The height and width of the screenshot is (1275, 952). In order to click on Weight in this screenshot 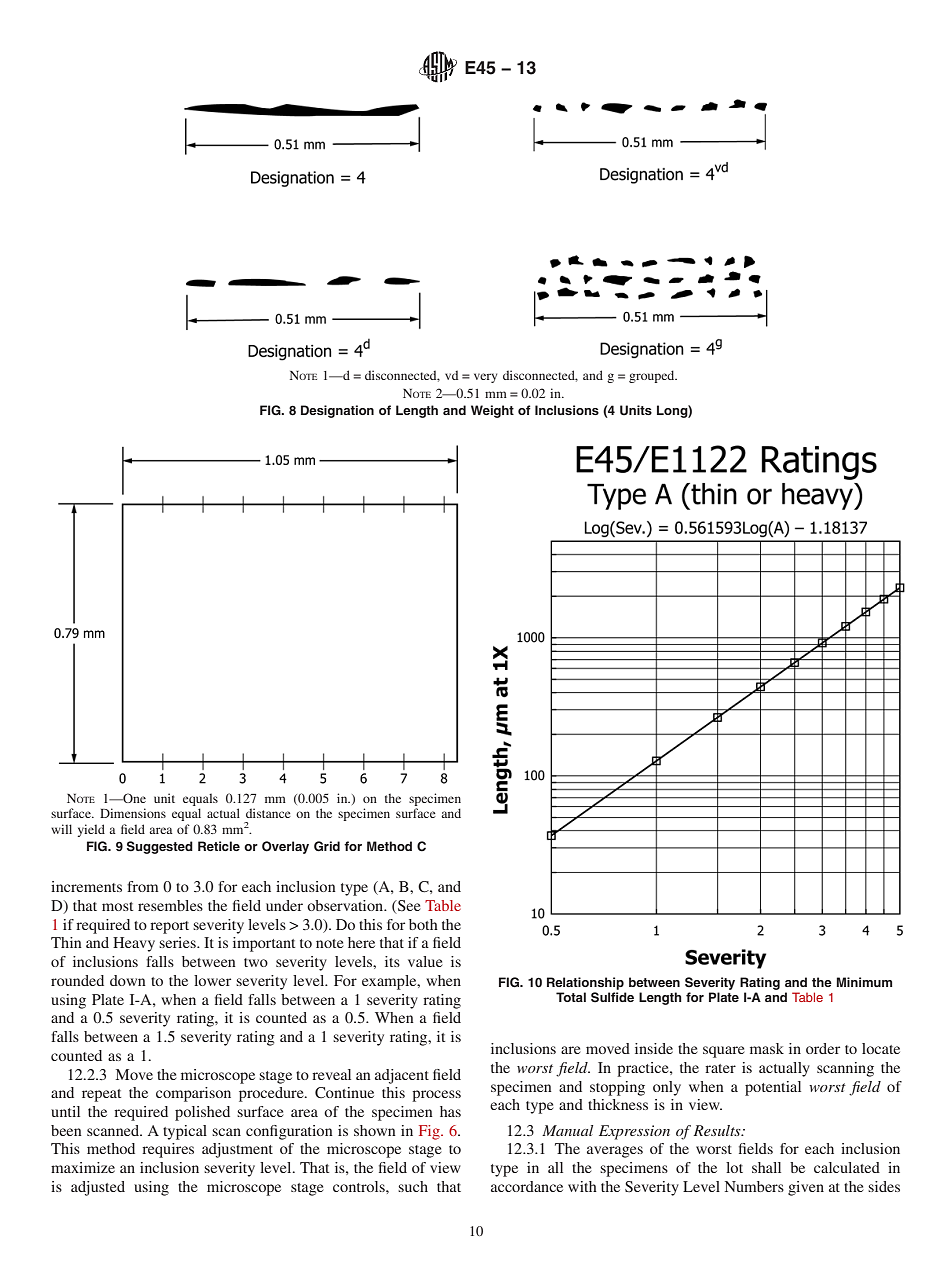, I will do `click(492, 411)`.
